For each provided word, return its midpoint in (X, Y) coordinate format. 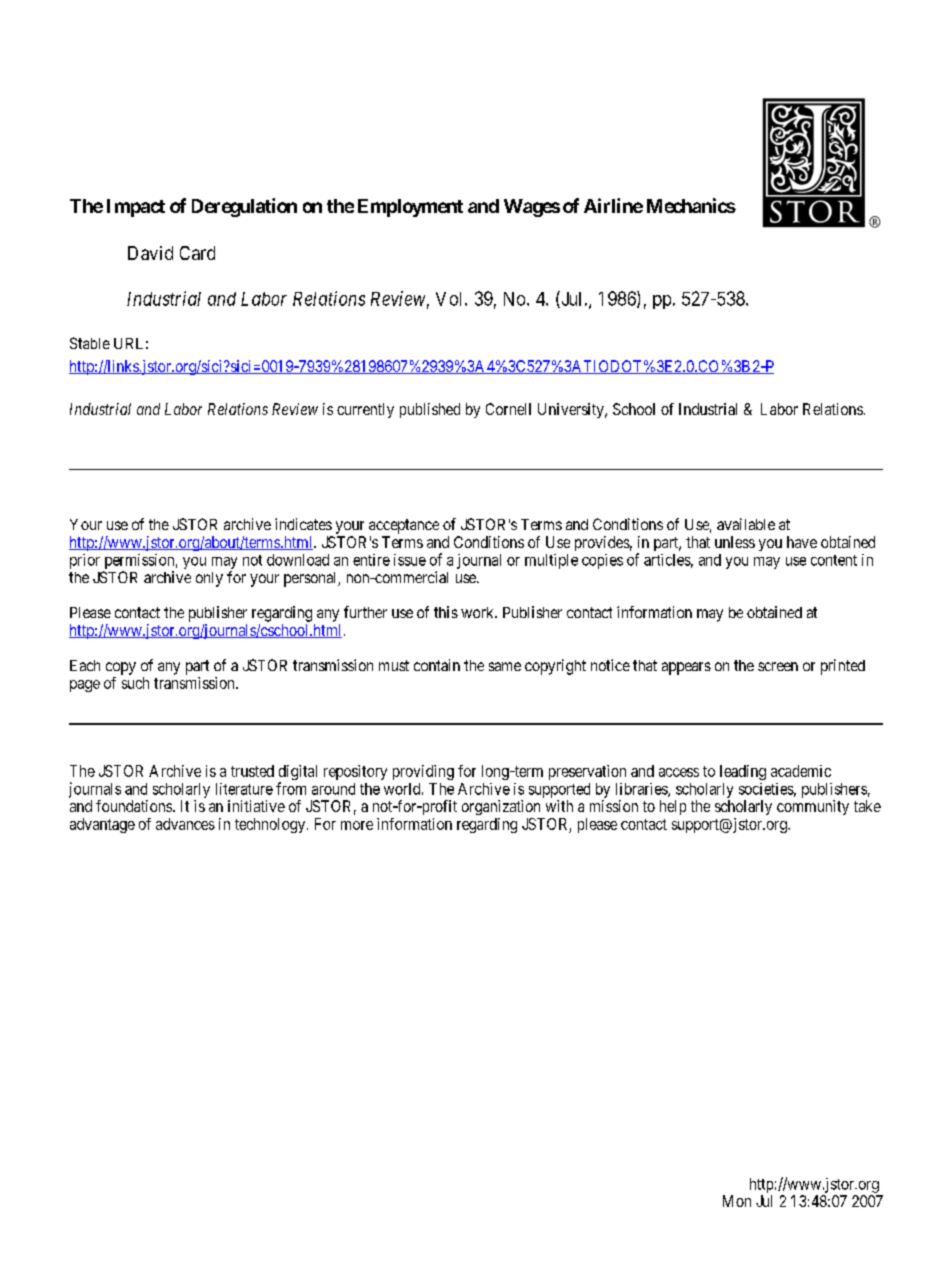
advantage (102, 825)
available (746, 524)
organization (501, 807)
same (505, 666)
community (813, 807)
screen (778, 666)
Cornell (508, 409)
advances (185, 824)
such (135, 683)
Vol (451, 299)
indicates (303, 524)
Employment (410, 208)
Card (197, 253)
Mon (737, 1201)
